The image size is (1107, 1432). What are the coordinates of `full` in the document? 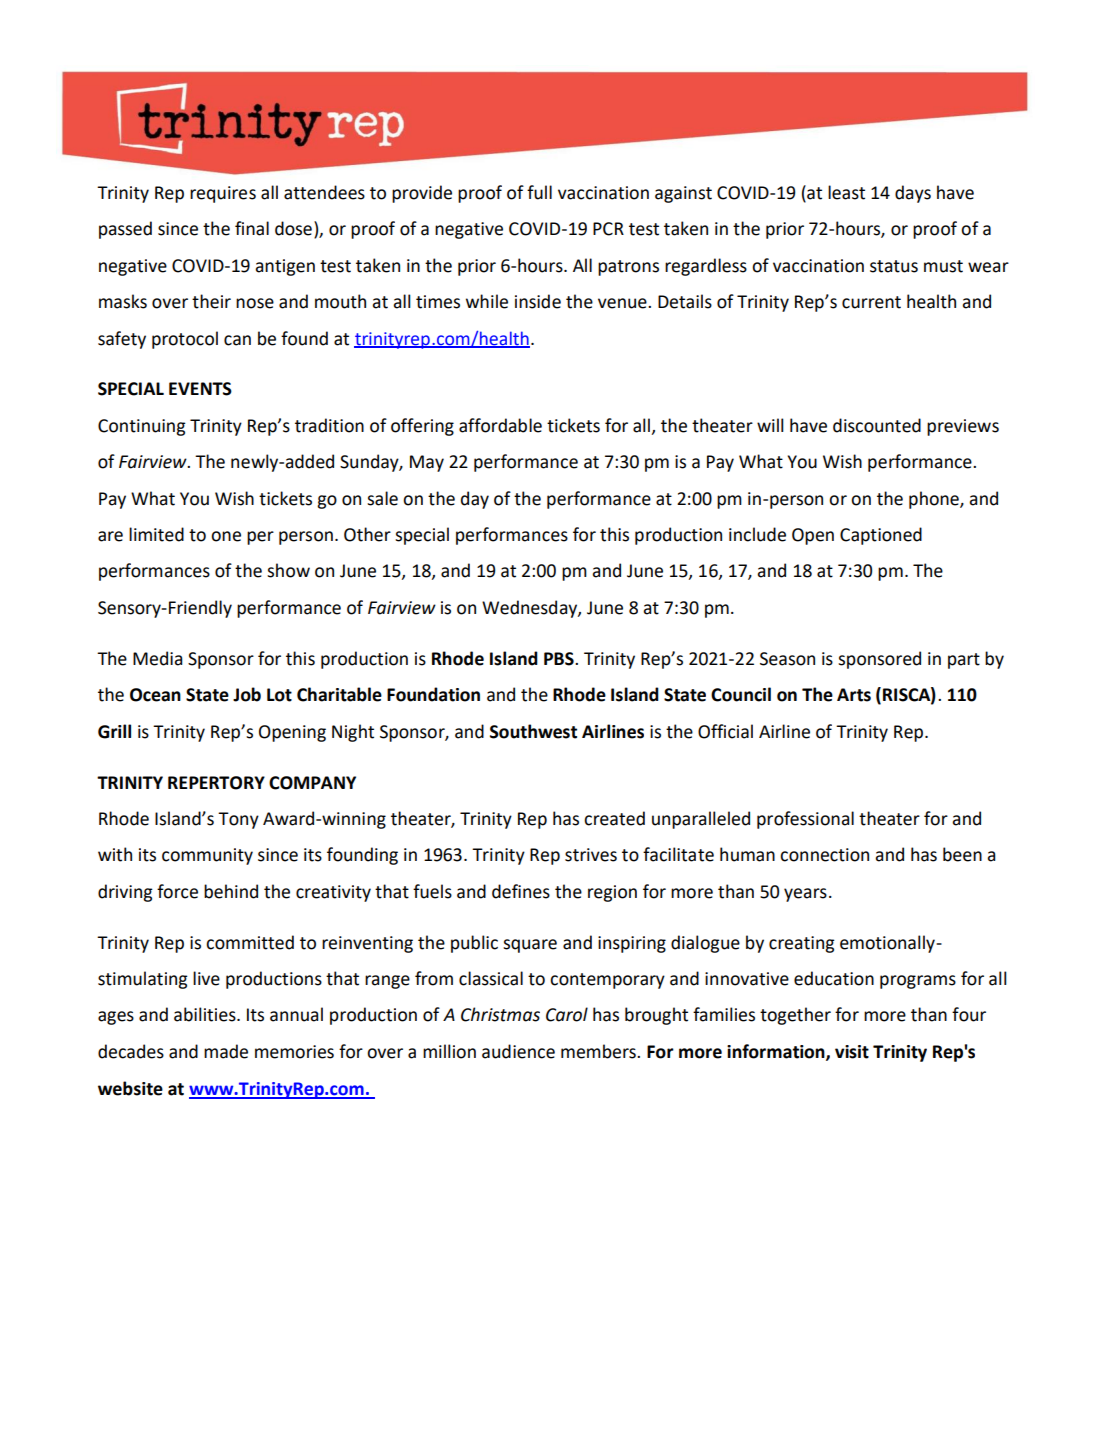 It's located at (539, 192).
